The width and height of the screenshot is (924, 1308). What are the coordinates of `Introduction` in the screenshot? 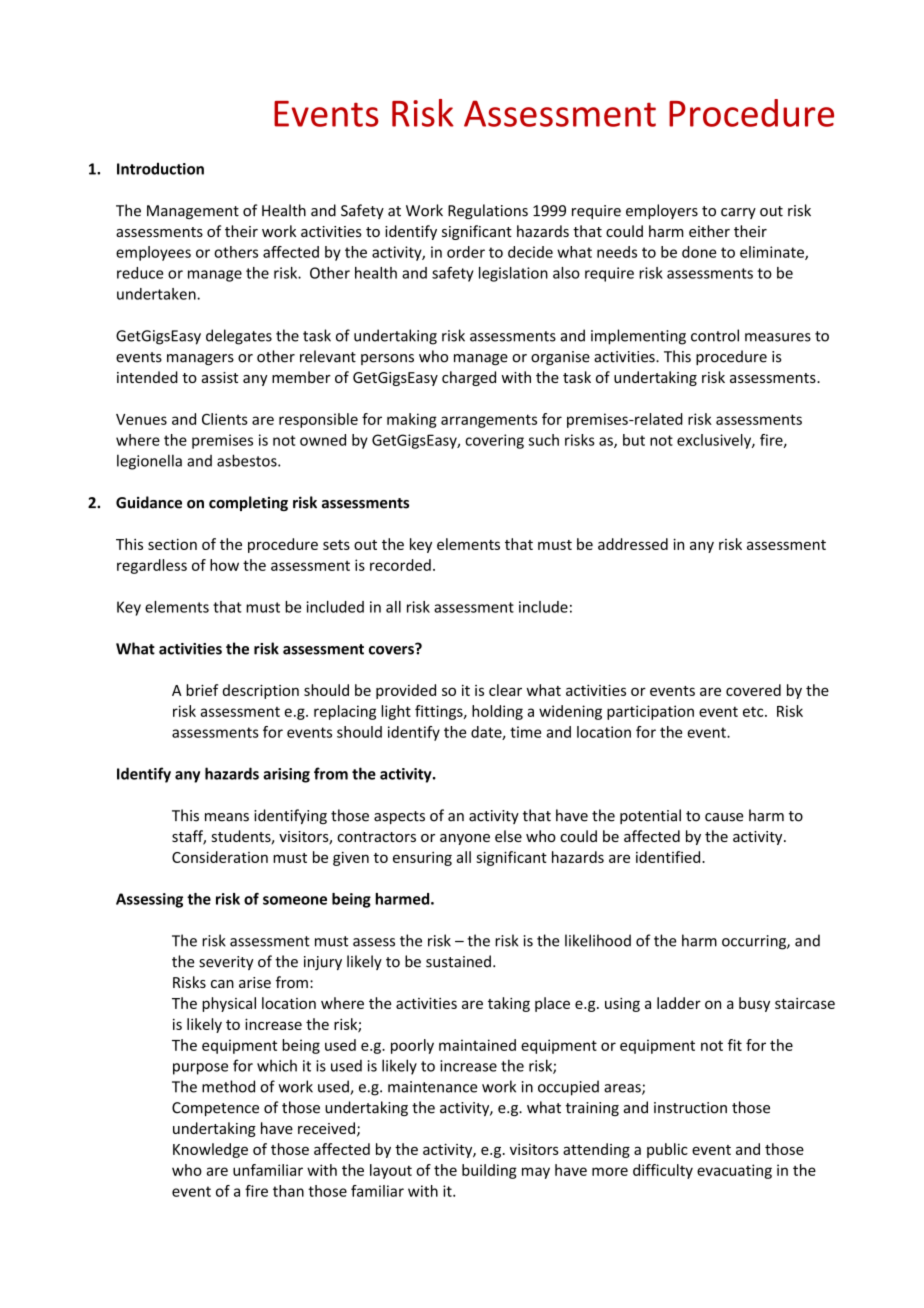 It's located at (160, 168).
